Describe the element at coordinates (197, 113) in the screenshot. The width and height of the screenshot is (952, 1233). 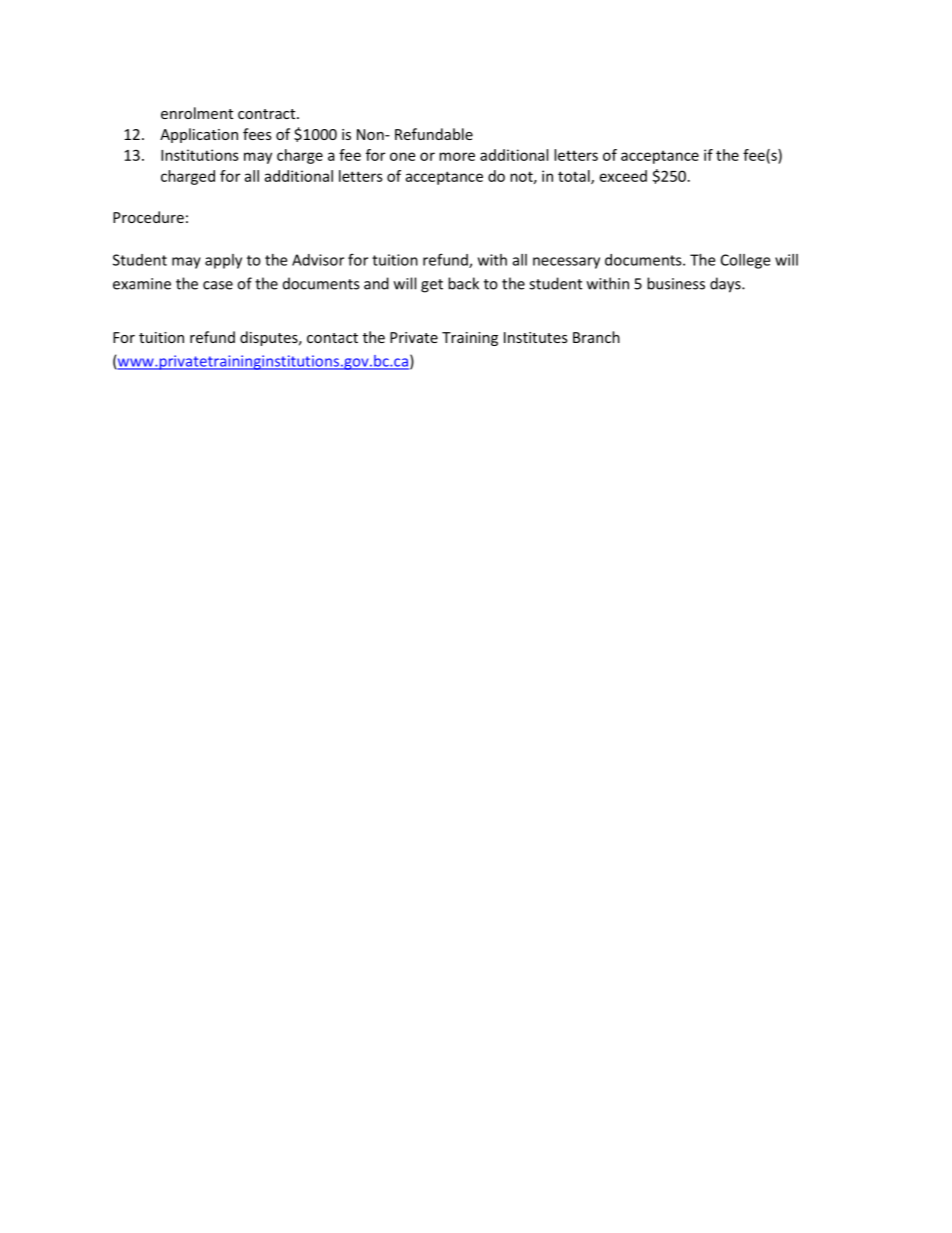
I see `enrolment` at that location.
